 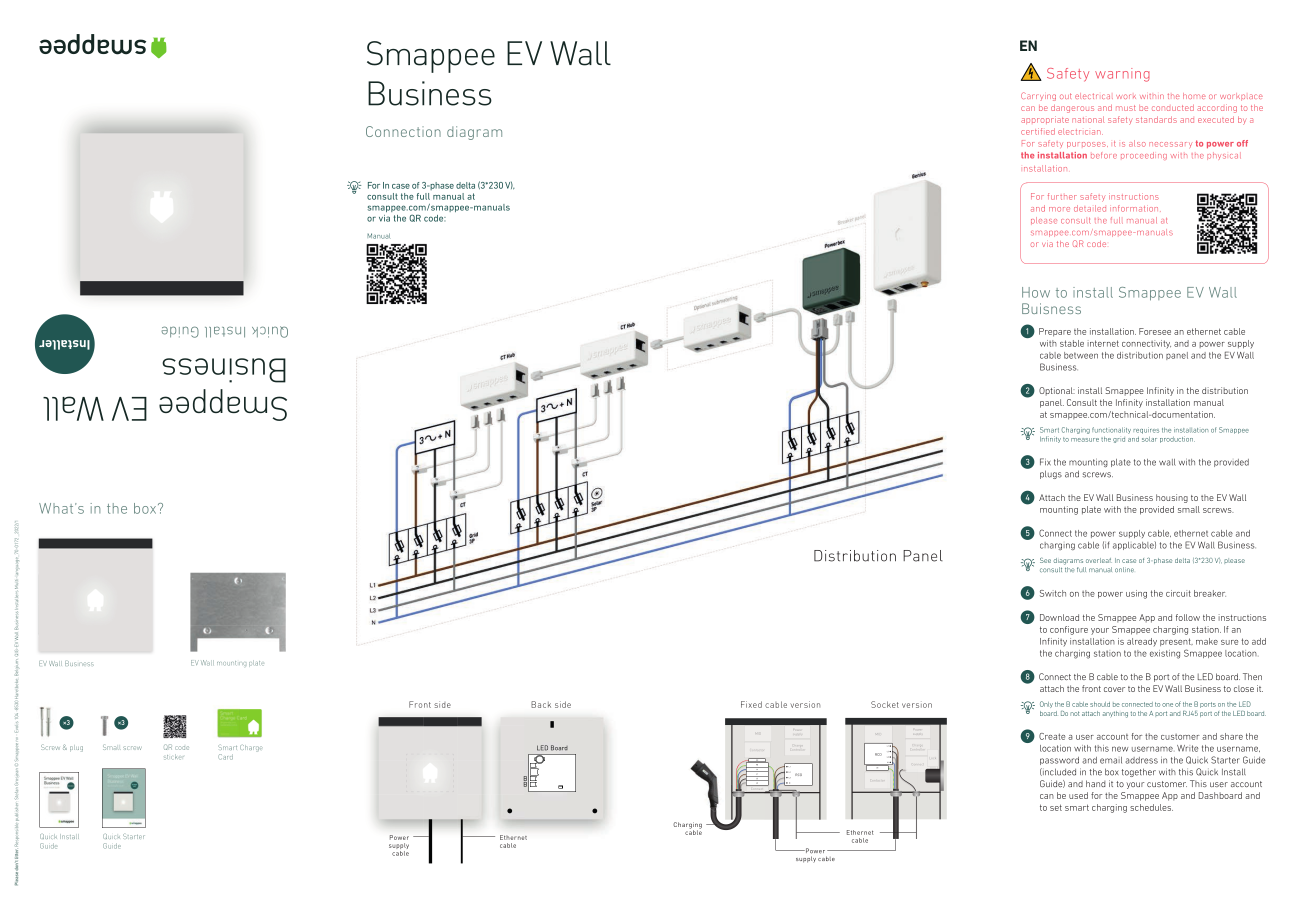 What do you see at coordinates (1096, 783) in the image?
I see `hand` at bounding box center [1096, 783].
